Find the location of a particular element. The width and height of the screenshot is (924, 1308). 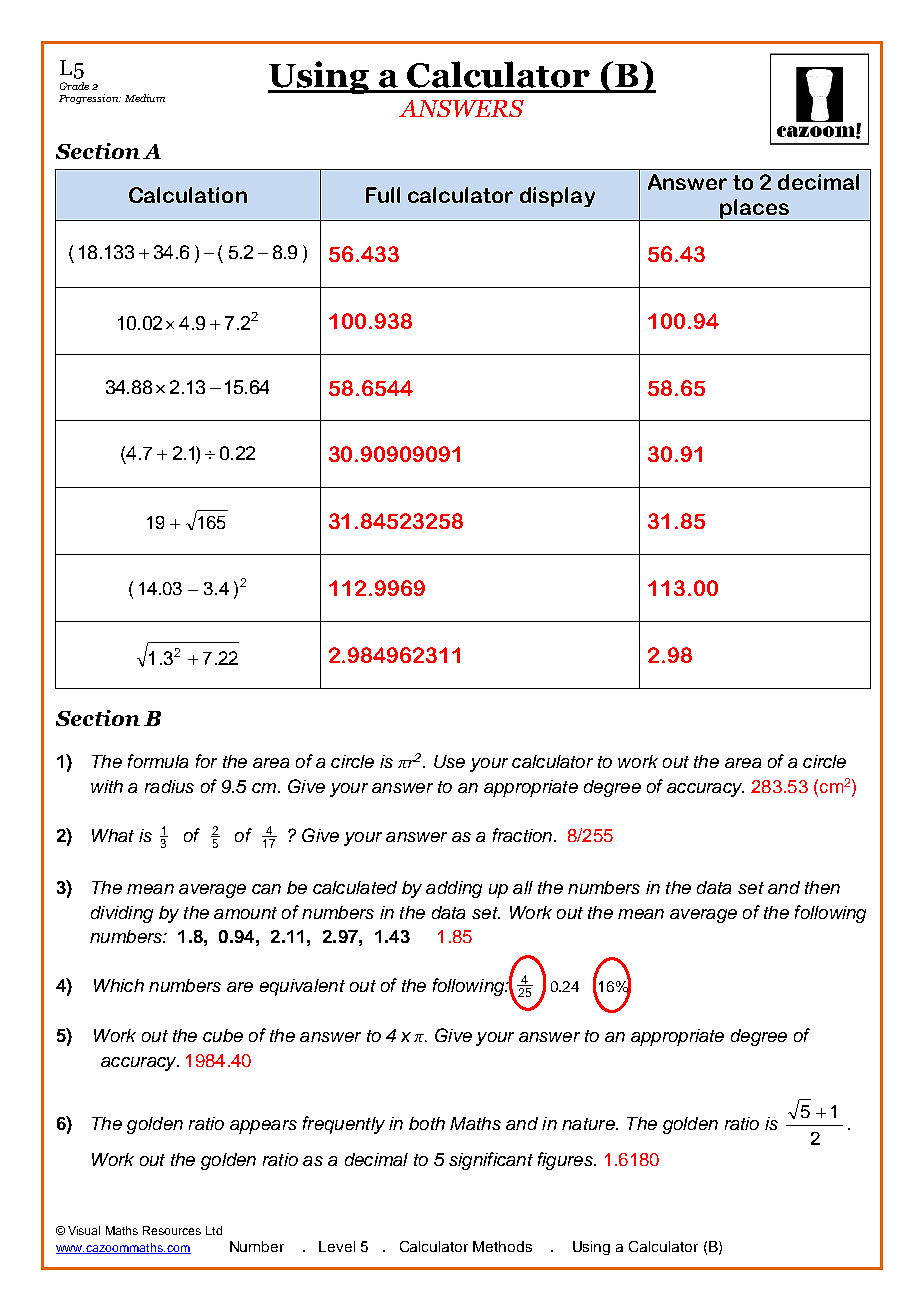

then is located at coordinates (822, 887).
